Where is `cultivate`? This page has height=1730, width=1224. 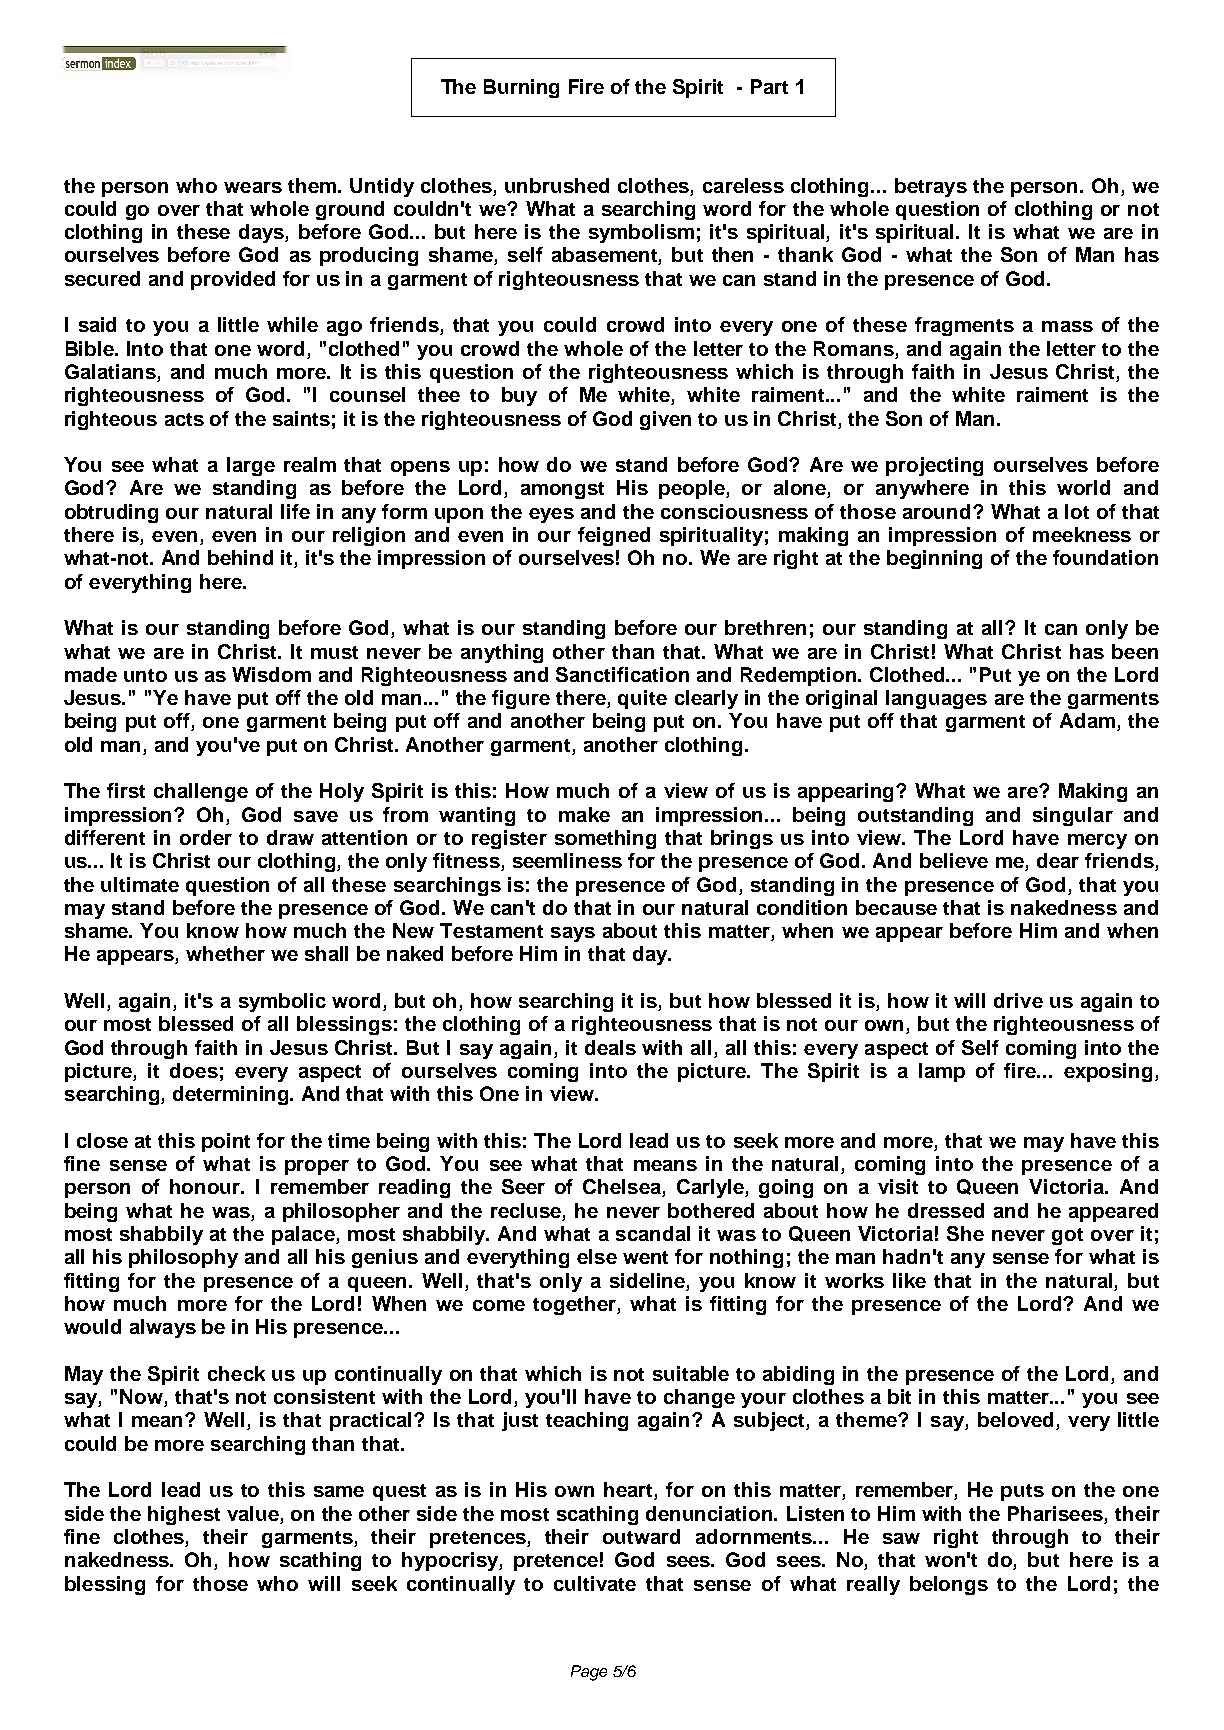 cultivate is located at coordinates (595, 1583).
